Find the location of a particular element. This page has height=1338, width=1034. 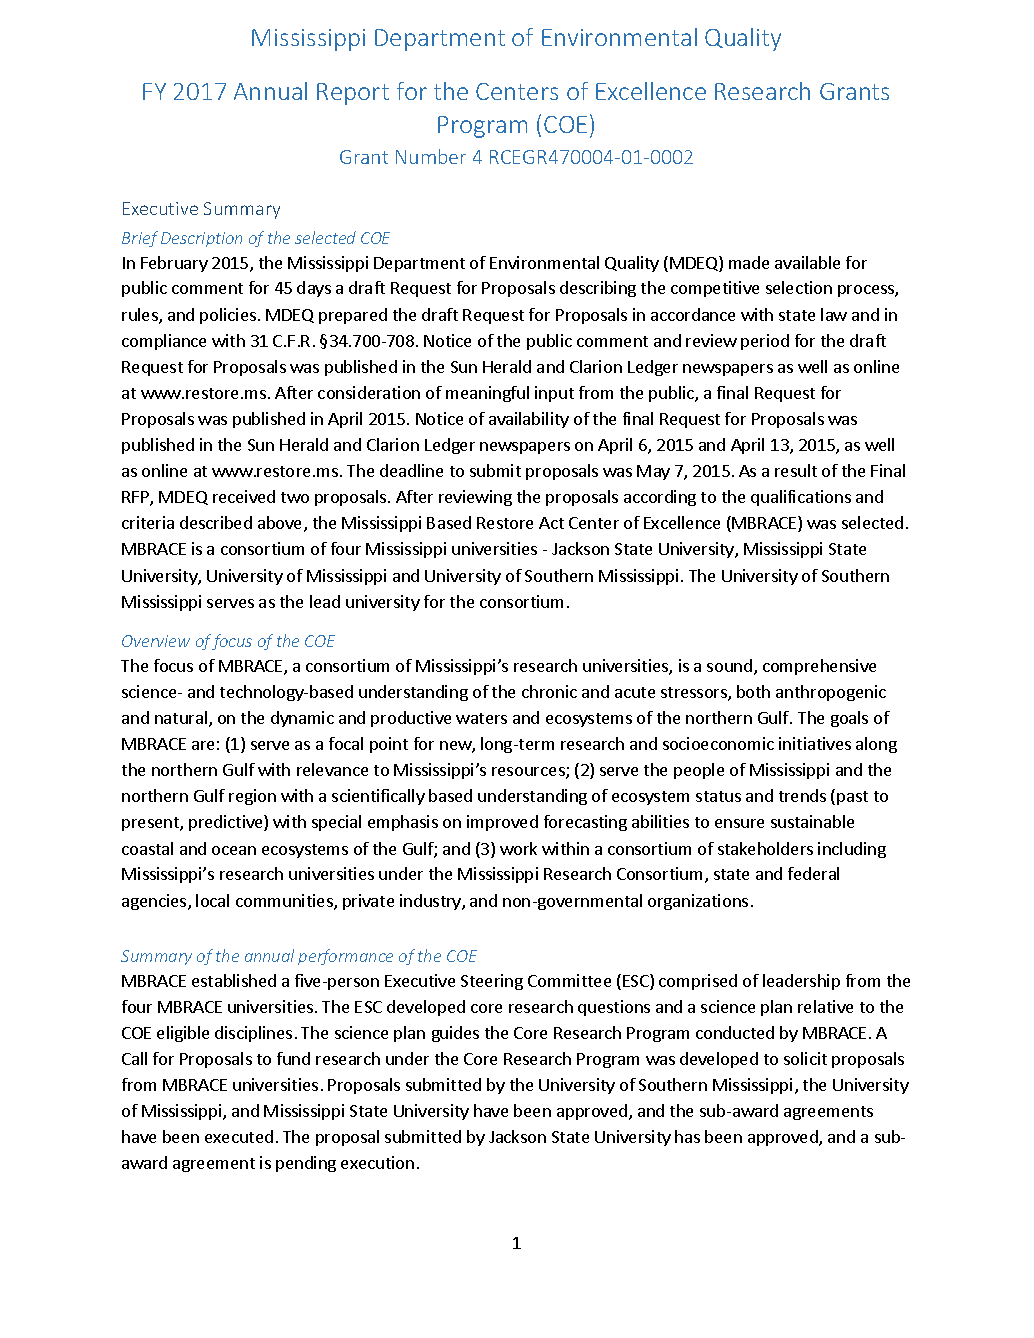

execution is located at coordinates (377, 1162).
